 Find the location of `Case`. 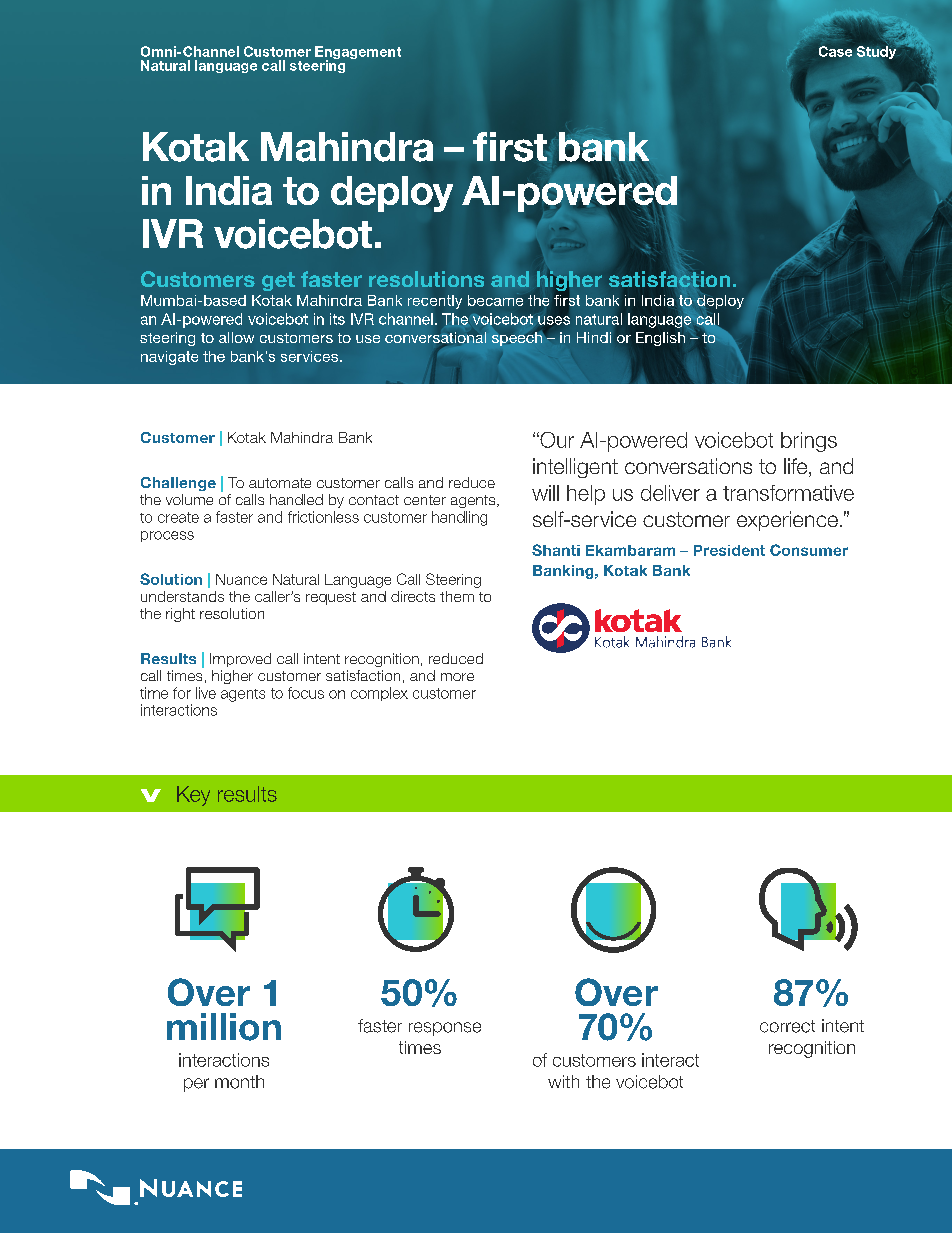

Case is located at coordinates (835, 51).
